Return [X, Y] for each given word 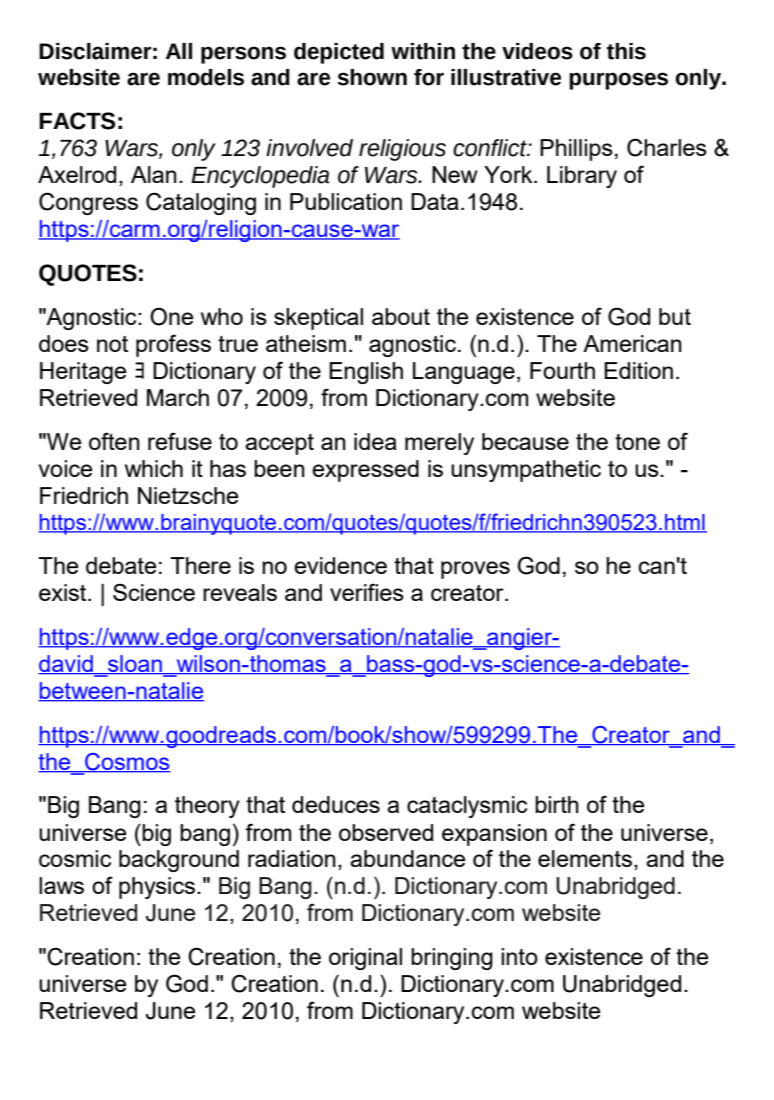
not [112, 344]
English [366, 373]
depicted [339, 53]
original [365, 959]
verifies [367, 592]
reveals [240, 592]
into [519, 956]
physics [157, 888]
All [179, 51]
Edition [638, 370]
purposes [618, 81]
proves [475, 570]
